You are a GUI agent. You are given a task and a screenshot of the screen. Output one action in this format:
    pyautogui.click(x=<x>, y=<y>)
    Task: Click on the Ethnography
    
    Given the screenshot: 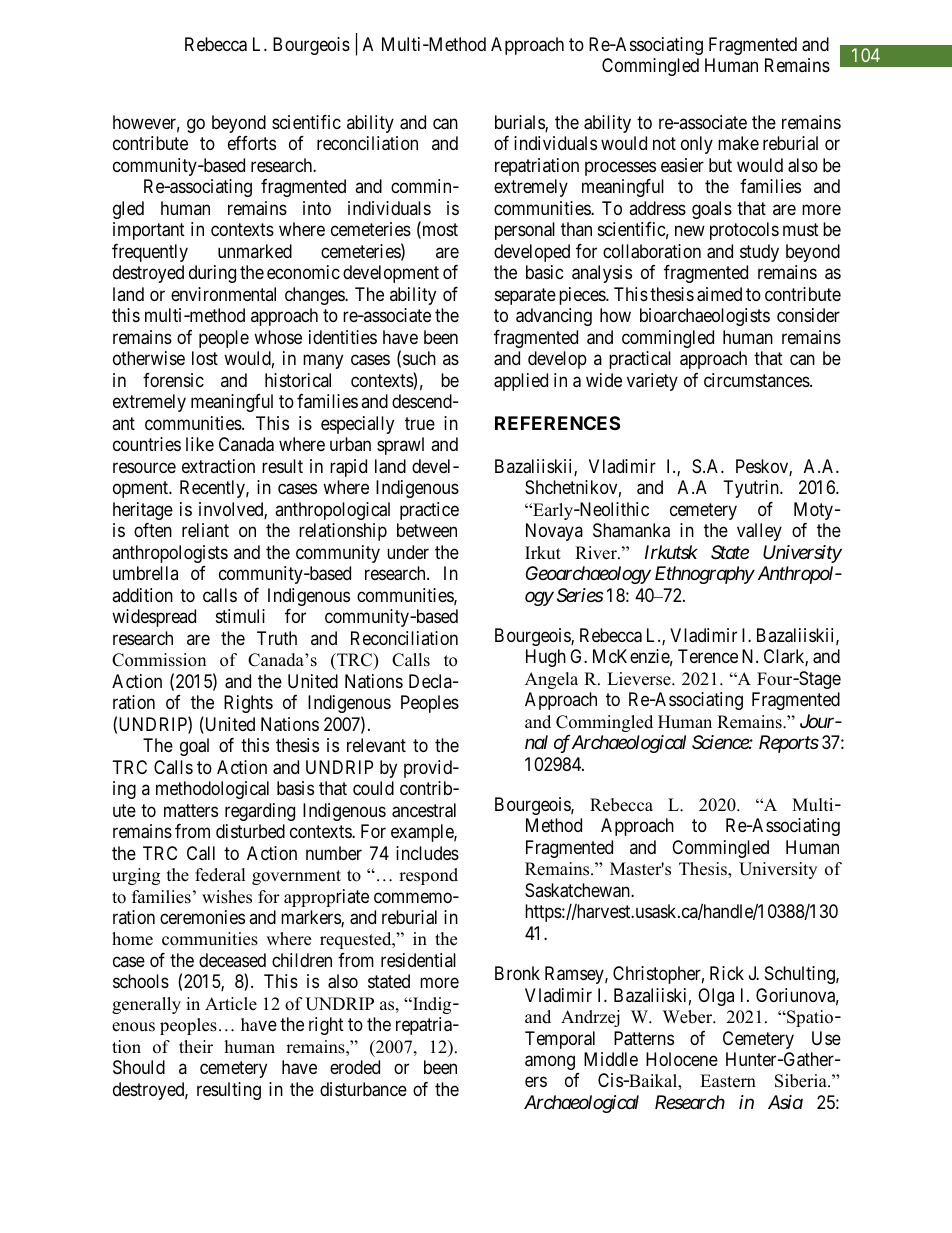 What is the action you would take?
    pyautogui.click(x=705, y=575)
